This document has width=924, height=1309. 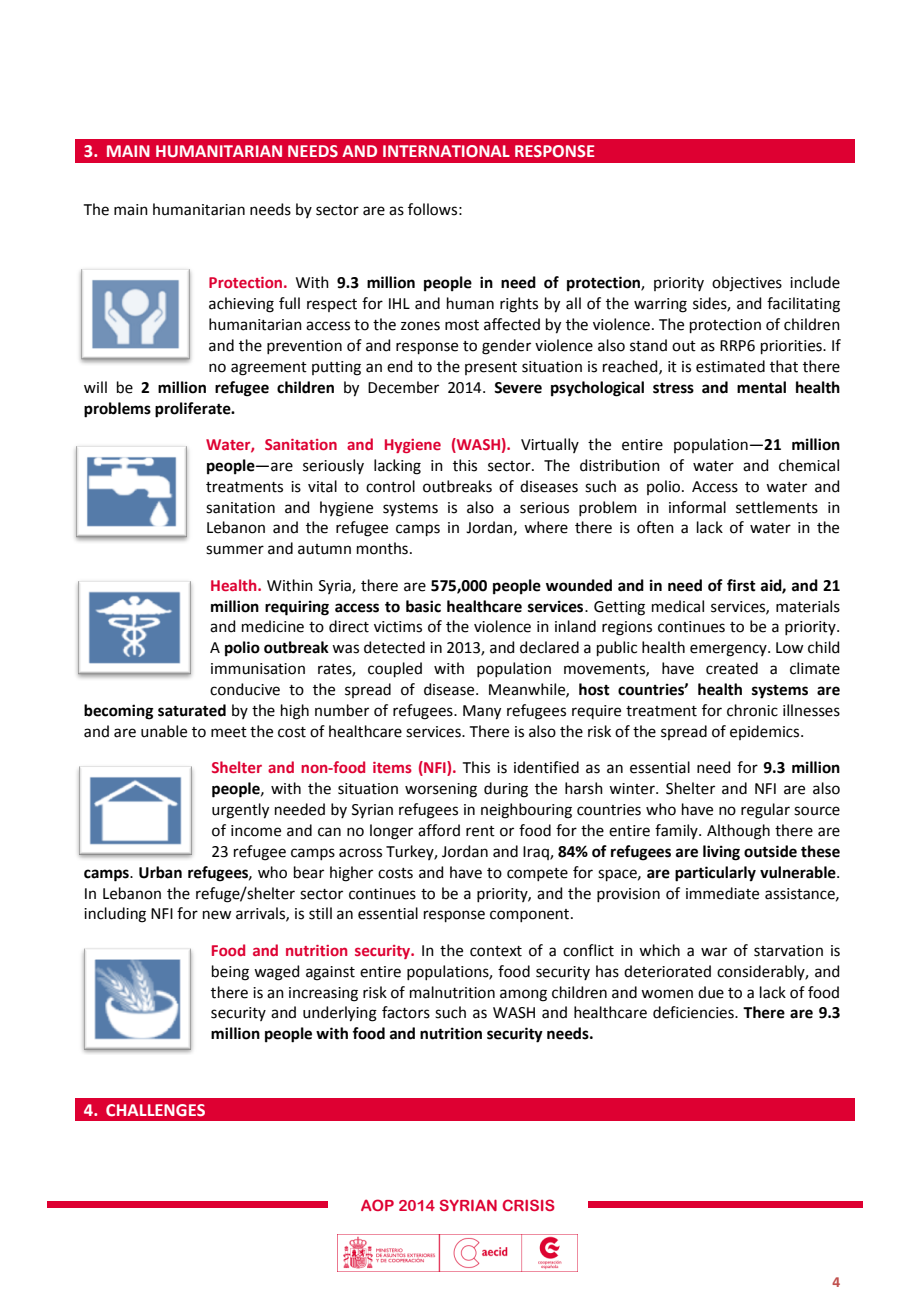 What do you see at coordinates (235, 550) in the document?
I see `summer` at bounding box center [235, 550].
